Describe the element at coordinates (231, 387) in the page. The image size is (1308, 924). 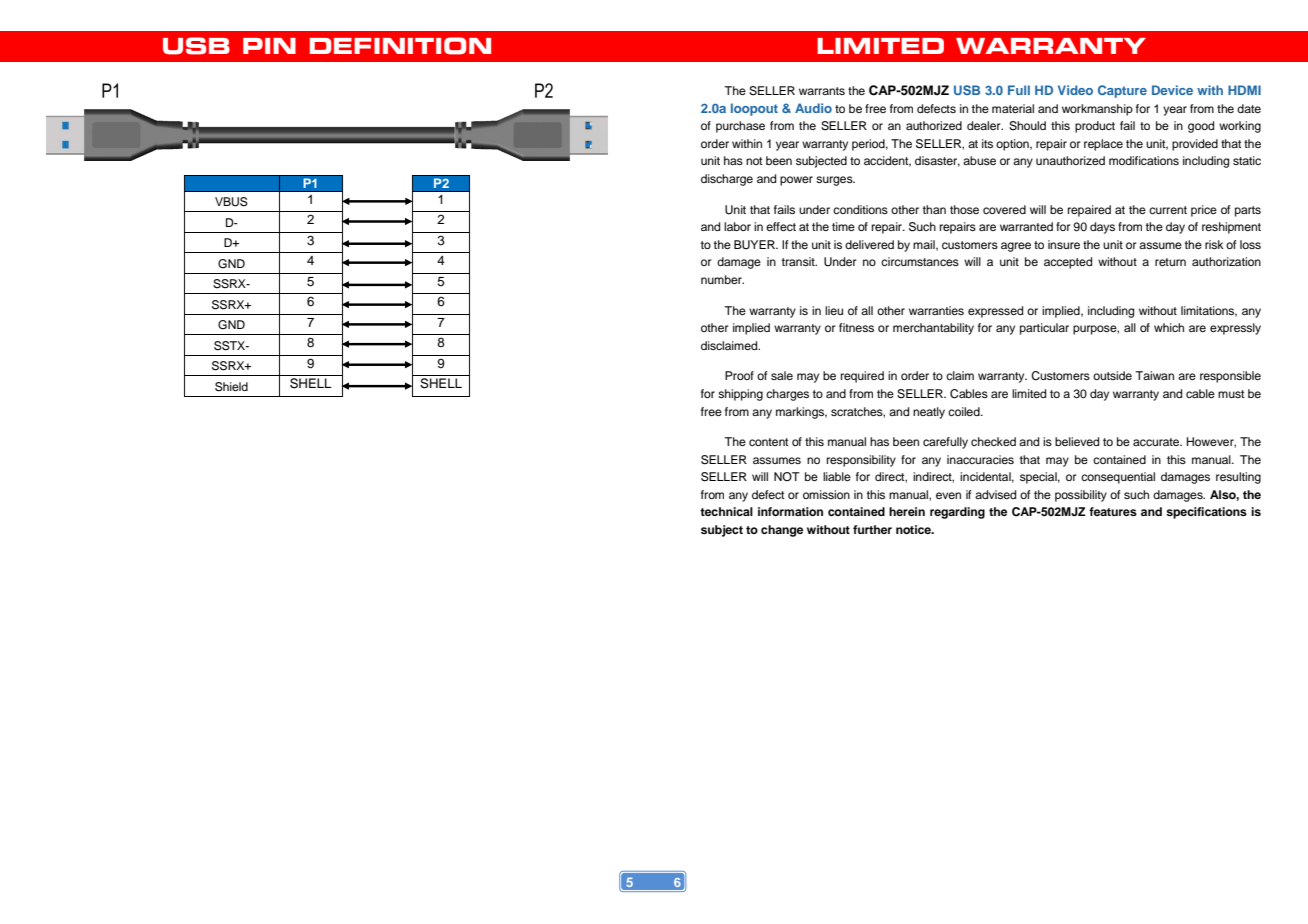
I see `Shield` at that location.
